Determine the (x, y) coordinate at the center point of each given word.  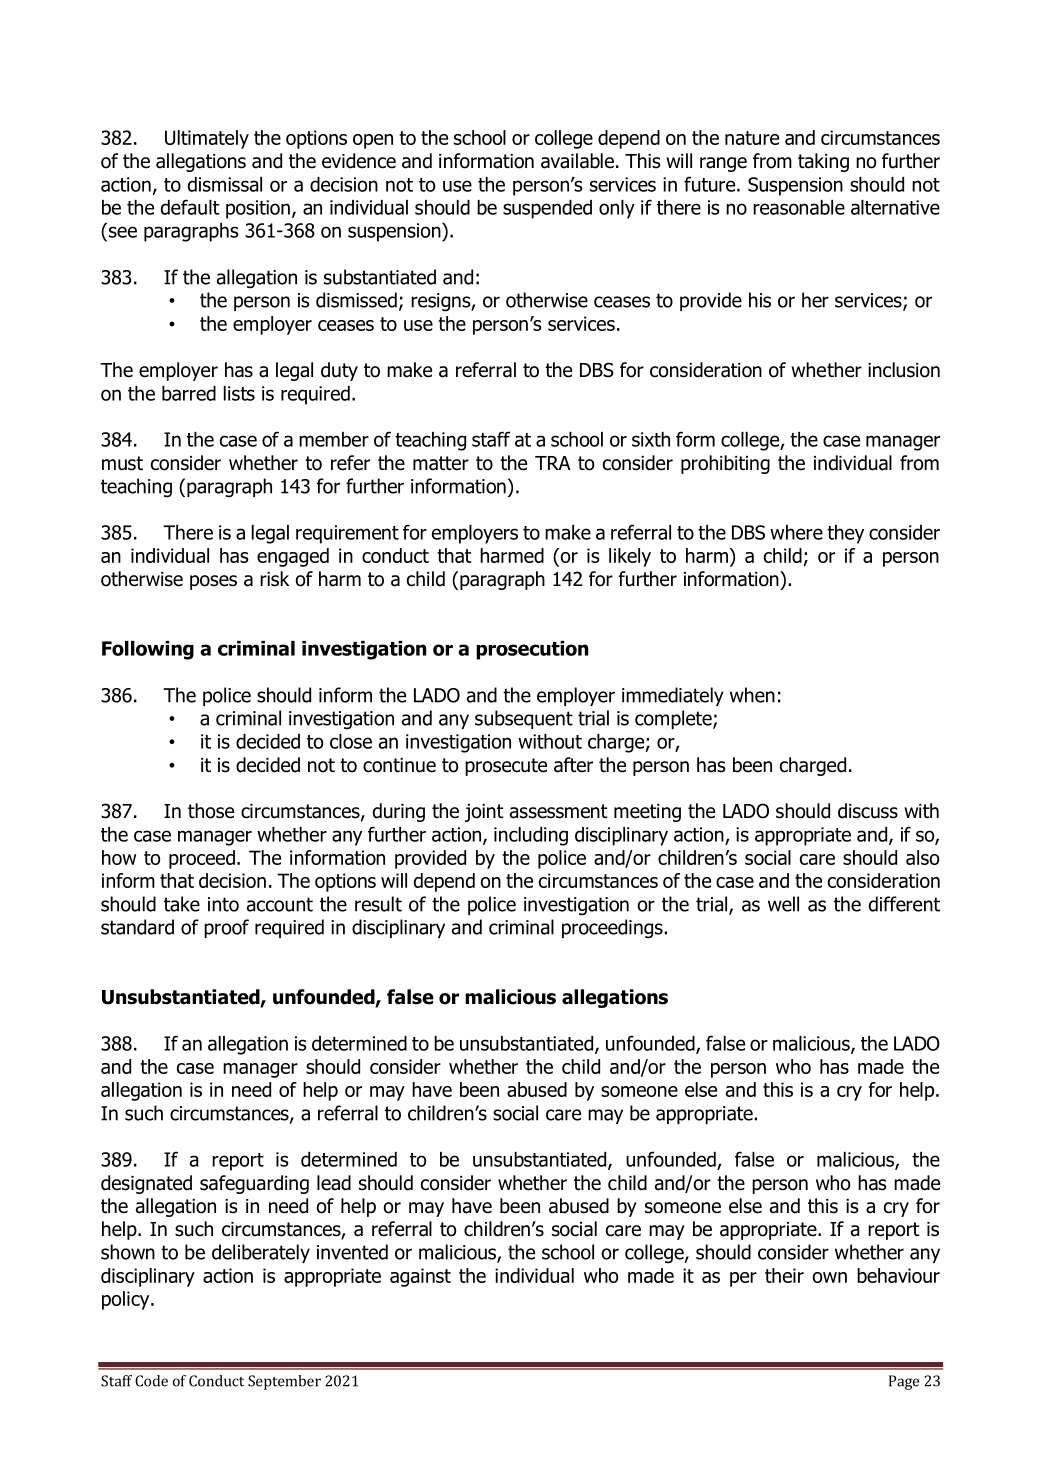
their (784, 1275)
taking (823, 162)
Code (151, 1381)
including (531, 836)
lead (334, 1183)
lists (239, 393)
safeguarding (254, 1184)
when (752, 695)
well (783, 904)
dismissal (225, 184)
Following (148, 650)
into (223, 904)
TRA (553, 463)
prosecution (532, 650)
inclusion (904, 370)
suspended (547, 209)
